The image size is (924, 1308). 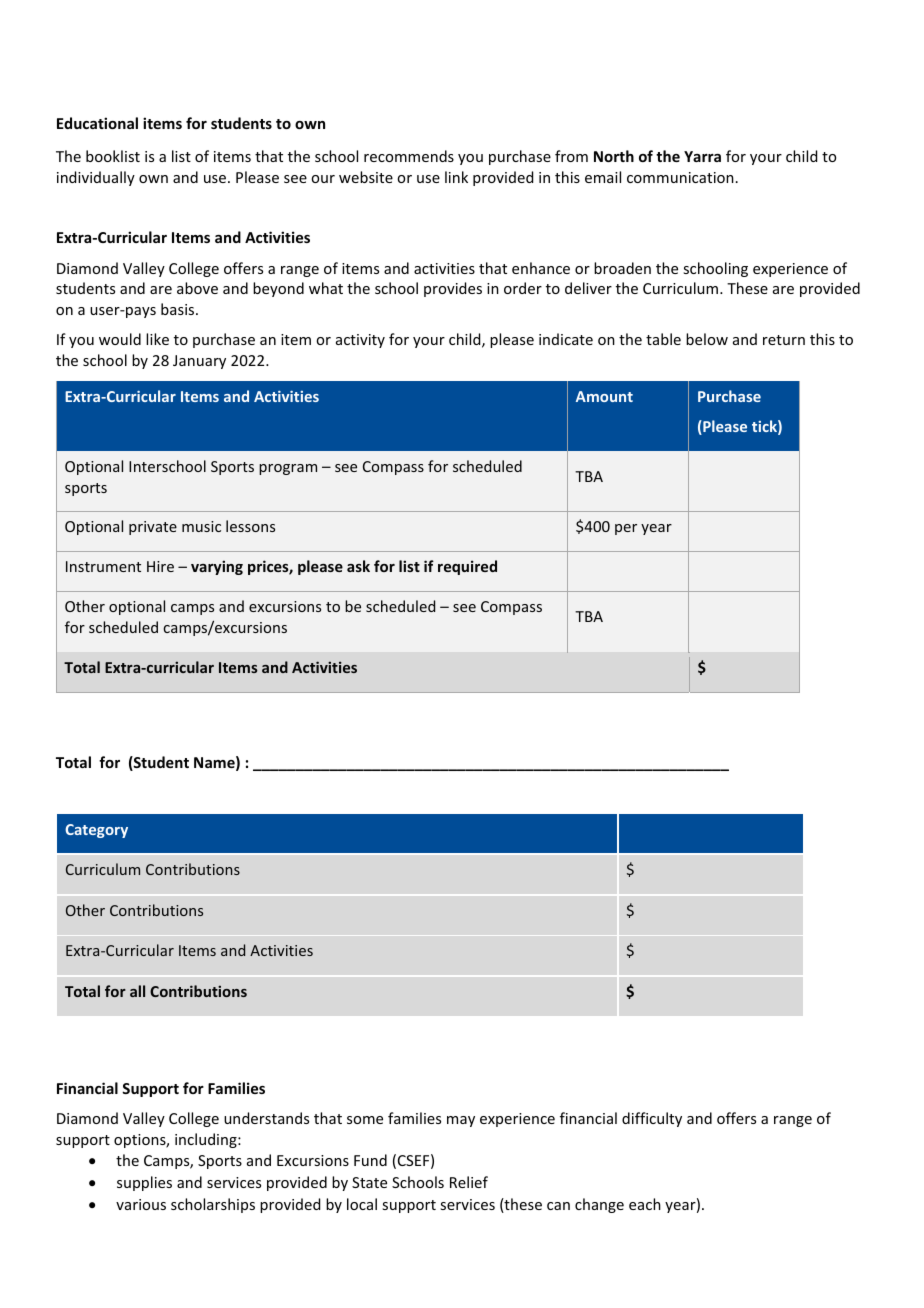 What do you see at coordinates (409, 156) in the page?
I see `recommends` at bounding box center [409, 156].
